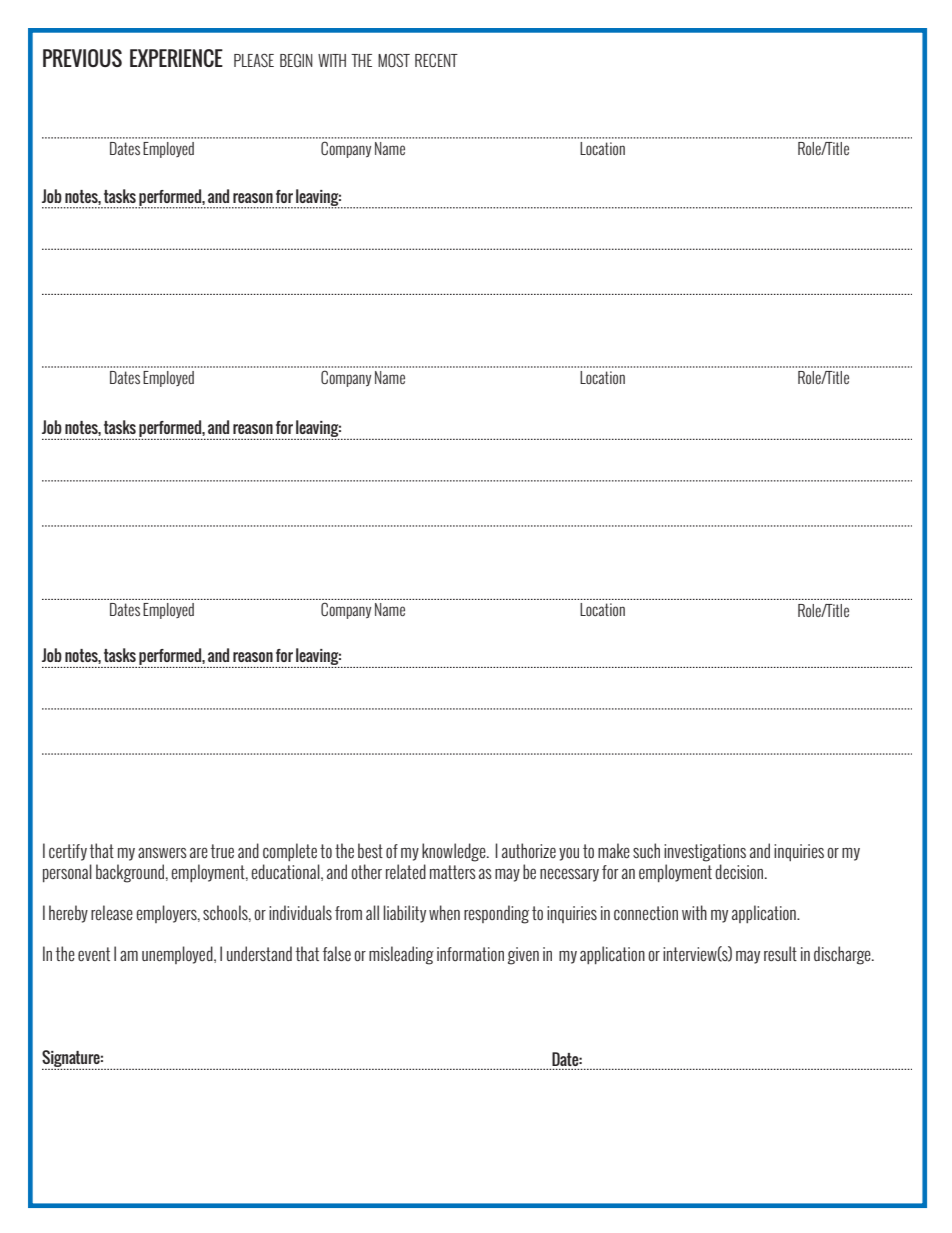 This screenshot has height=1233, width=952. I want to click on MOST, so click(394, 60).
